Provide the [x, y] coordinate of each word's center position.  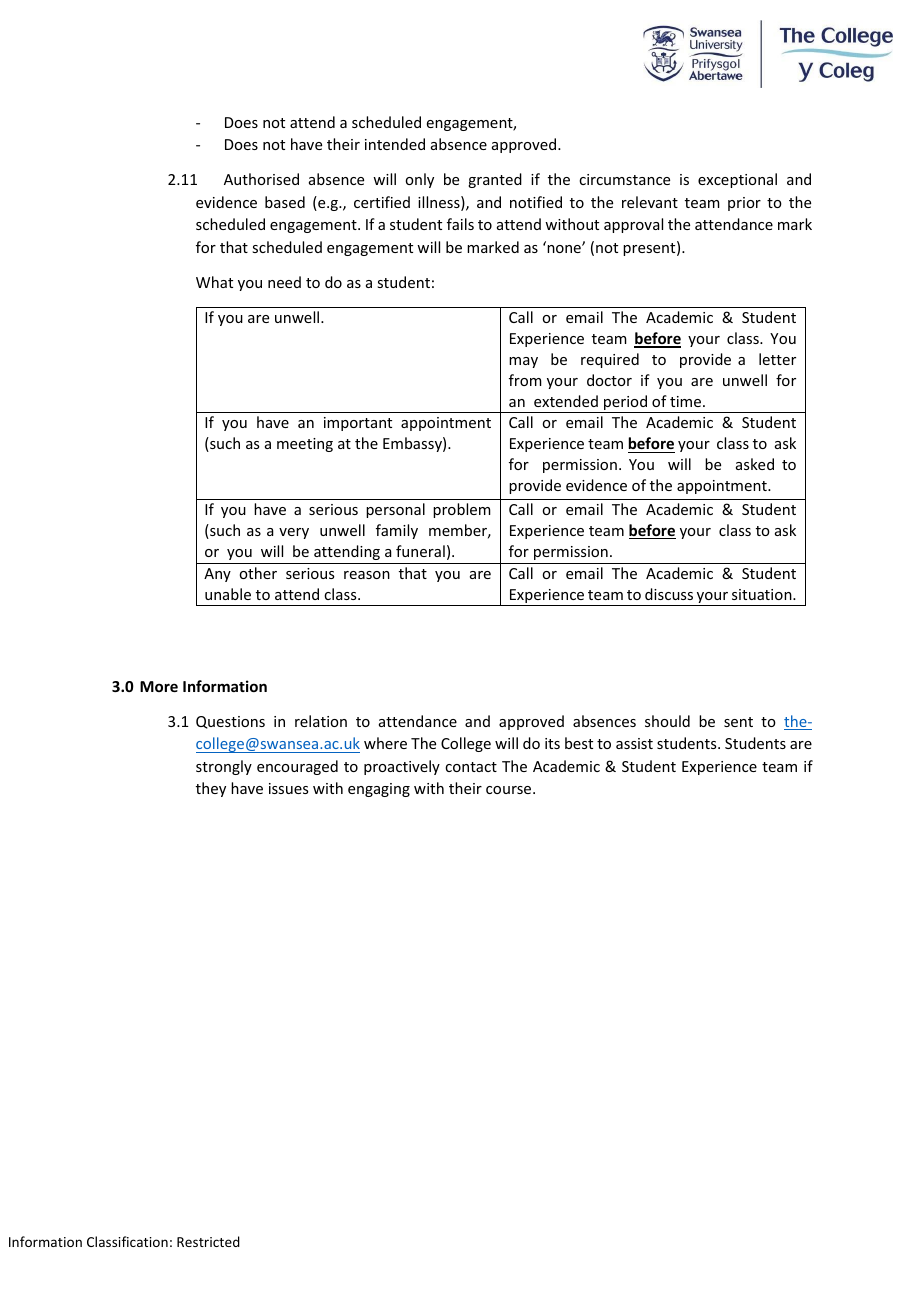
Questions [230, 722]
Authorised [261, 179]
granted [495, 180]
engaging [379, 790]
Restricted [208, 1241]
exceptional [737, 180]
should [667, 721]
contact [471, 767]
